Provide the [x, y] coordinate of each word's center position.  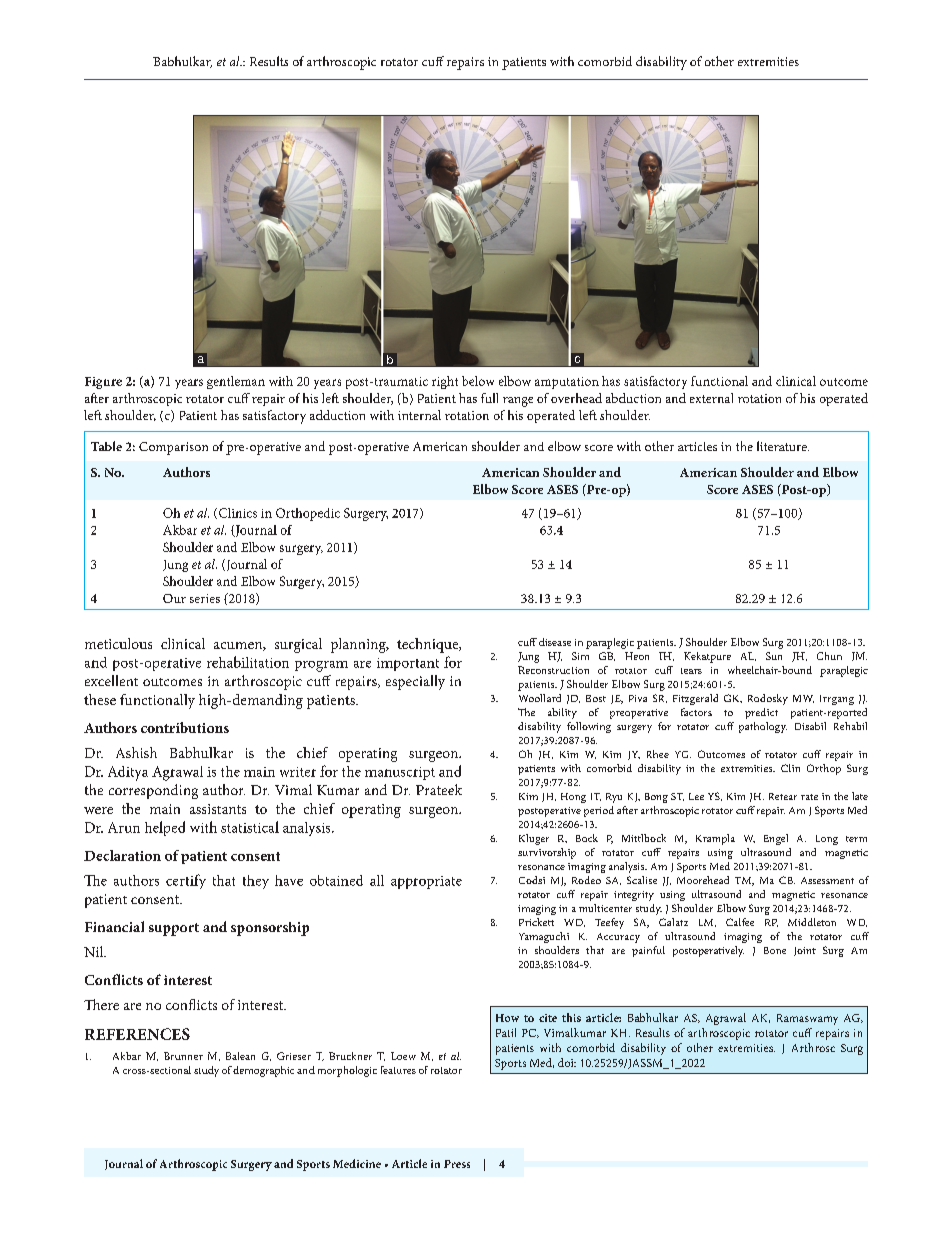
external [711, 398]
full [489, 398]
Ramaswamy [807, 1019]
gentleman [236, 382]
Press [457, 1164]
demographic [263, 1071]
